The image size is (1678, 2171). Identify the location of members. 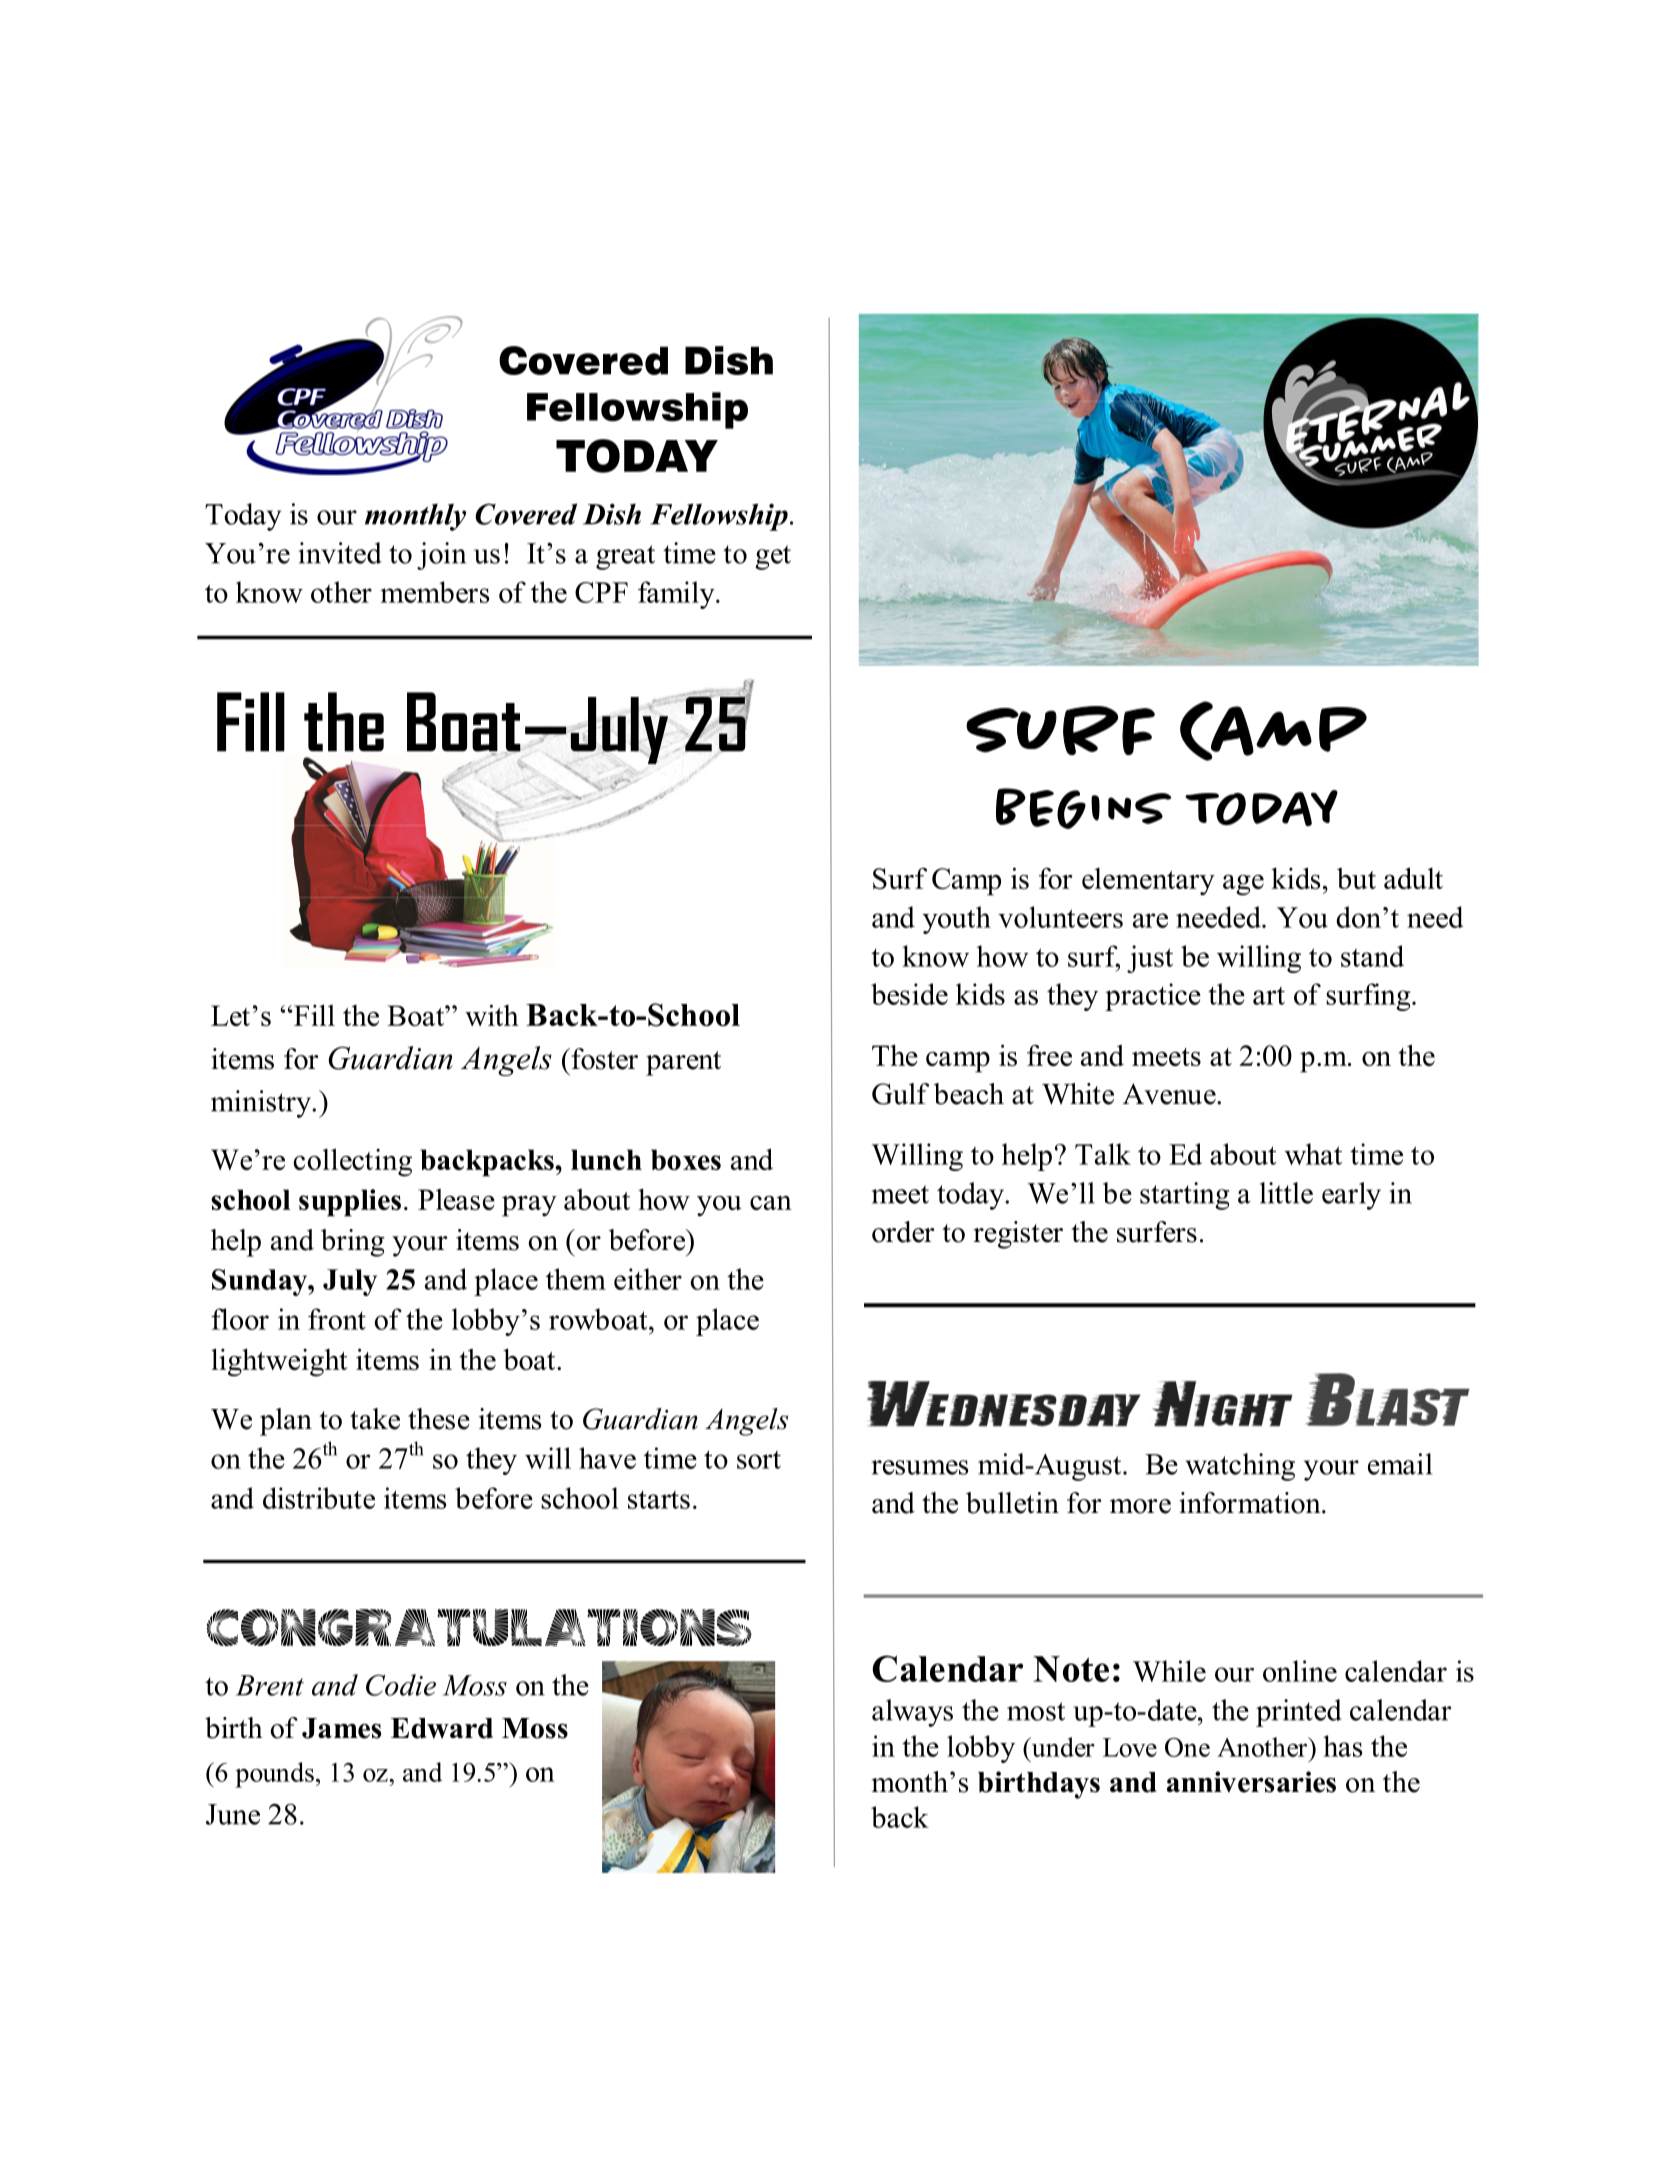
(434, 592).
